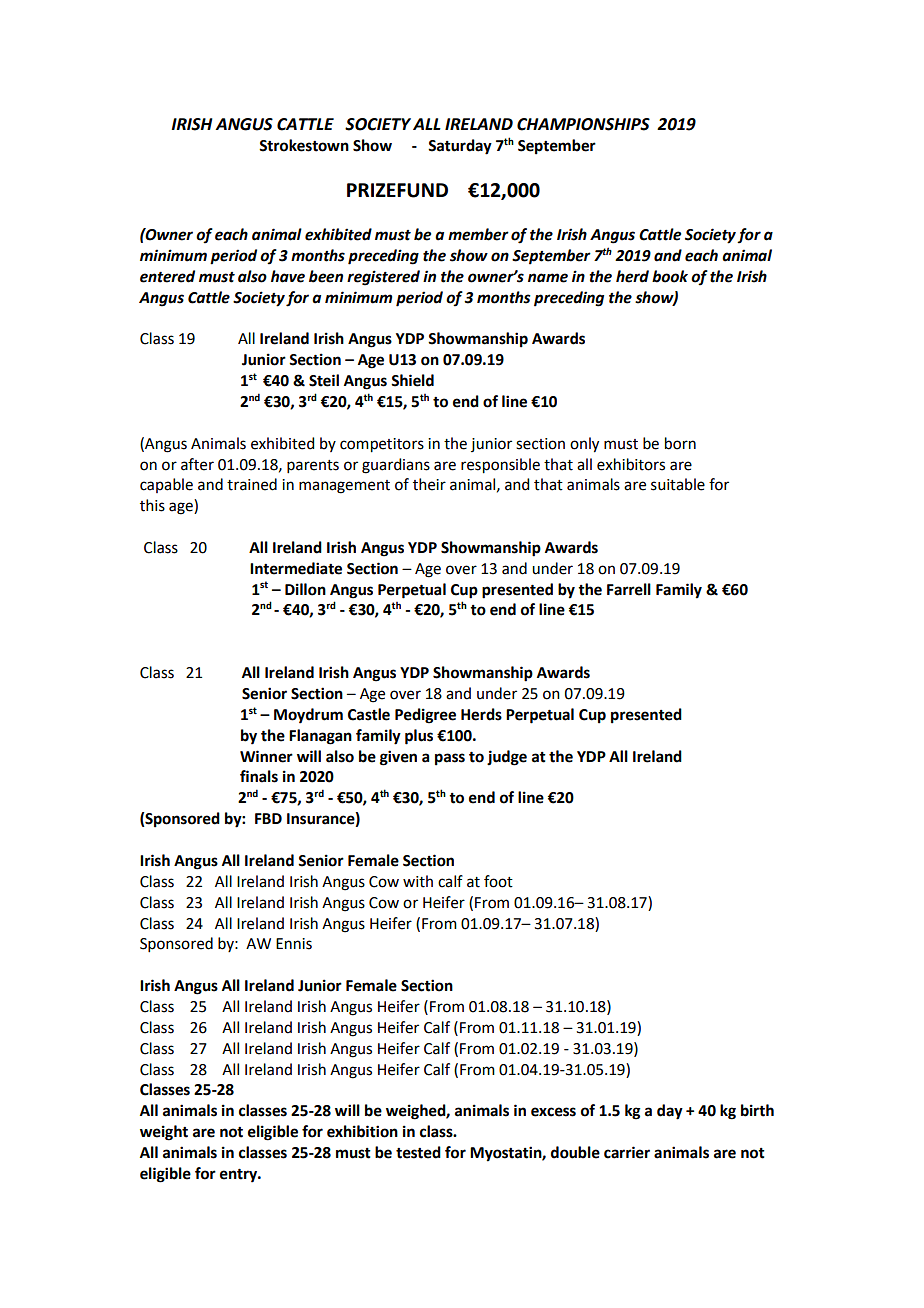  I want to click on suitable, so click(678, 484).
